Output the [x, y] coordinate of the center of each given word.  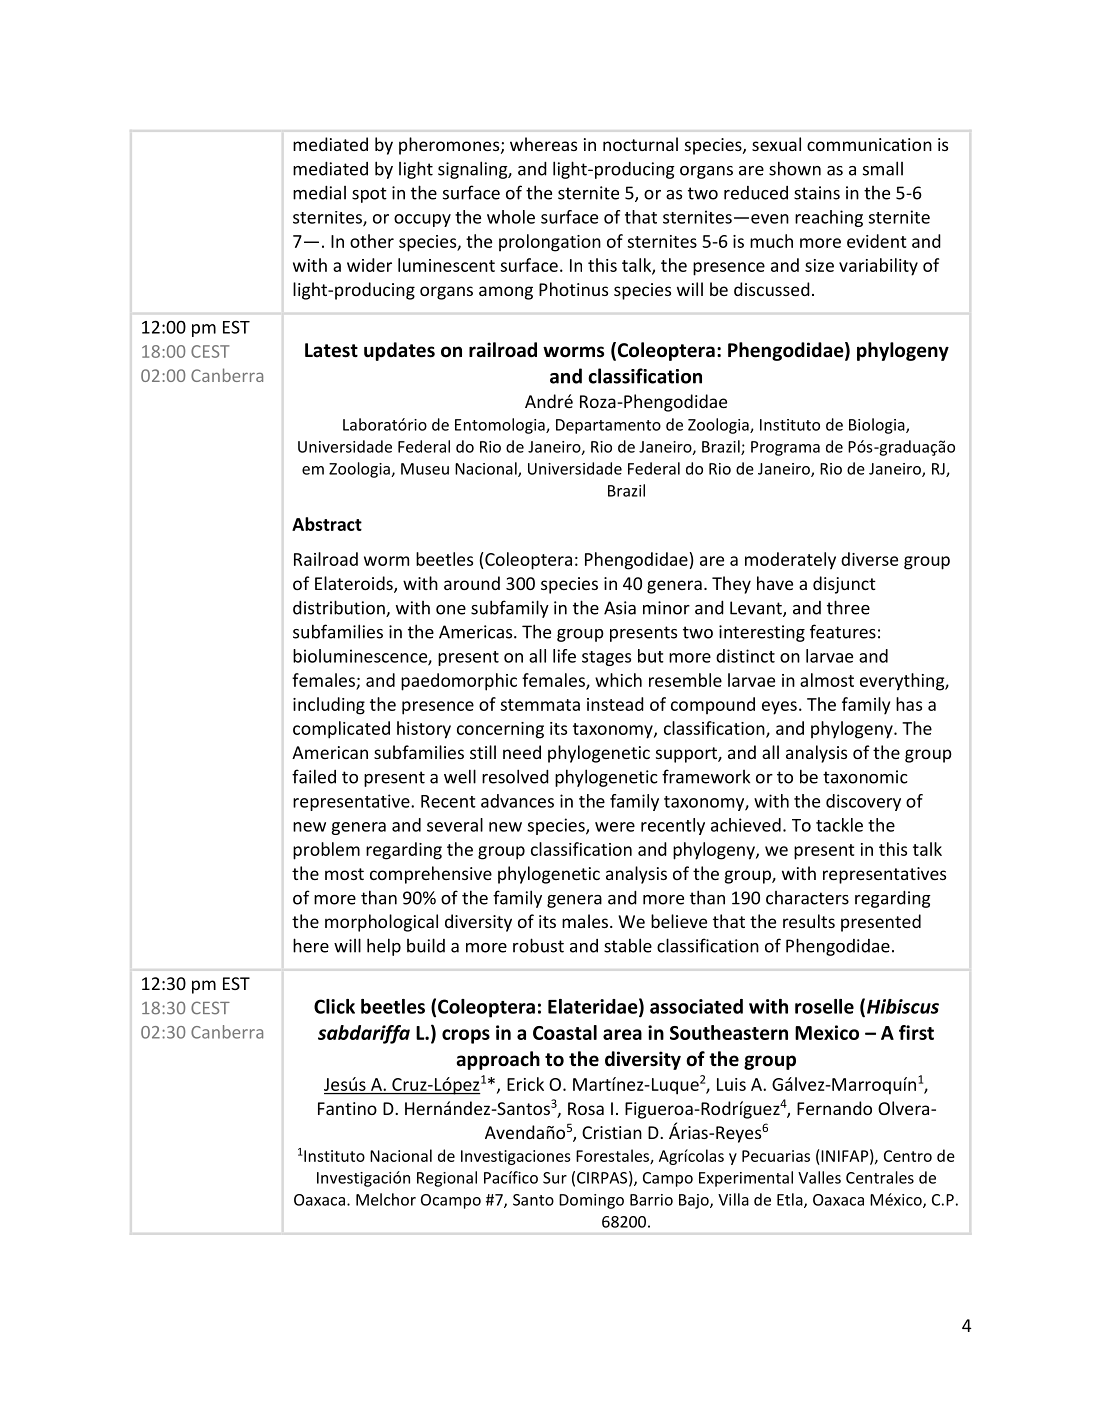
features [843, 631]
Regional [447, 1179]
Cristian [612, 1132]
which [618, 680]
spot [369, 195]
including [329, 706]
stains [817, 193]
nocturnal [640, 144]
